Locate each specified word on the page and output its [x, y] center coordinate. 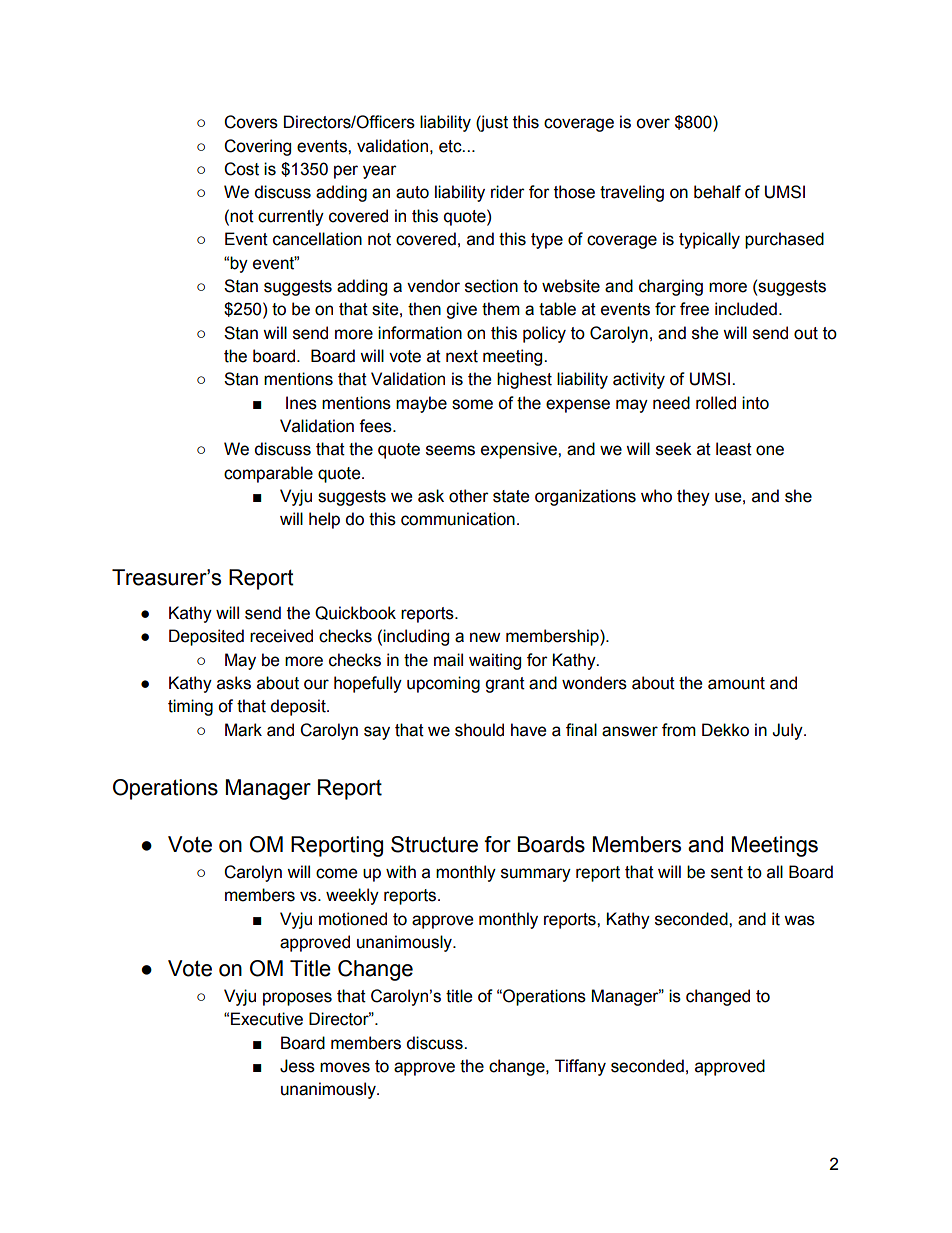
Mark [243, 730]
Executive [267, 1019]
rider [508, 192]
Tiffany [580, 1067]
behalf [717, 192]
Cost [241, 169]
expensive [520, 450]
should [479, 730]
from [679, 730]
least [734, 449]
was [799, 920]
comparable [268, 474]
